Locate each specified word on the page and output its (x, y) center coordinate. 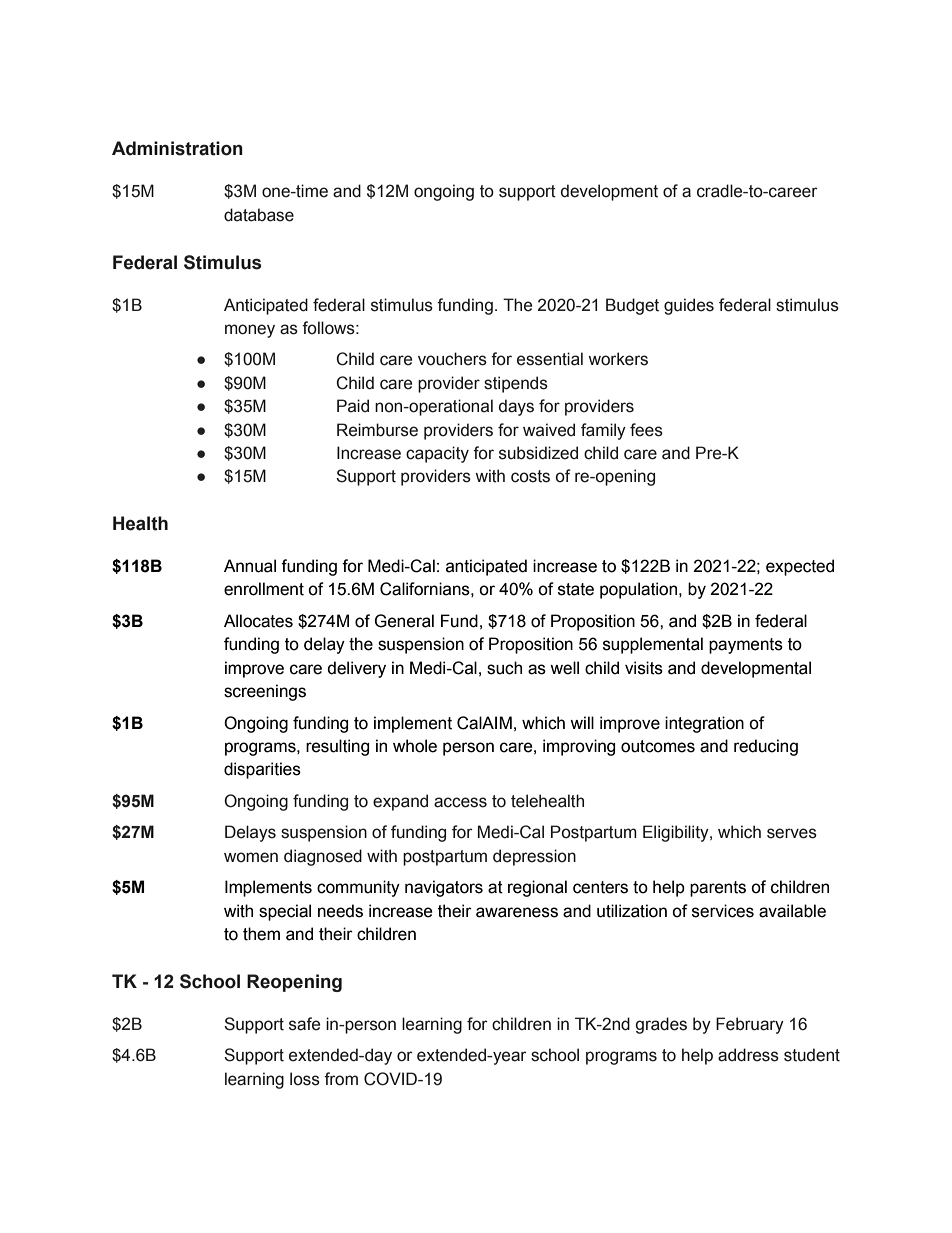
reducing (766, 747)
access (460, 802)
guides (689, 306)
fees (646, 430)
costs (530, 476)
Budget (632, 306)
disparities (262, 770)
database (259, 215)
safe (304, 1024)
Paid (353, 406)
